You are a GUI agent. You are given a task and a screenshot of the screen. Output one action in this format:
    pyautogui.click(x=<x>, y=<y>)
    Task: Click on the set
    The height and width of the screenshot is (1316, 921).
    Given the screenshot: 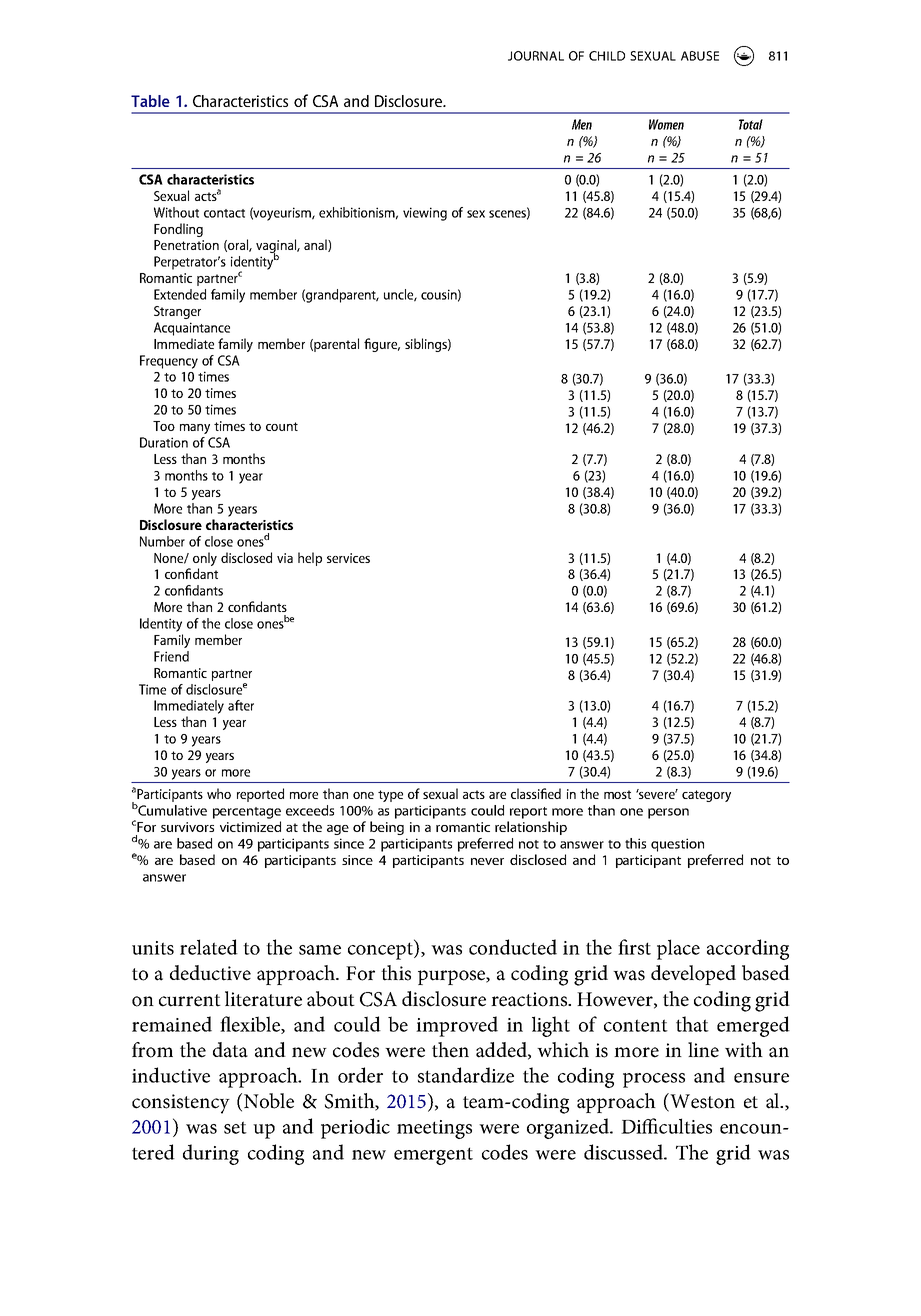 What is the action you would take?
    pyautogui.click(x=235, y=1127)
